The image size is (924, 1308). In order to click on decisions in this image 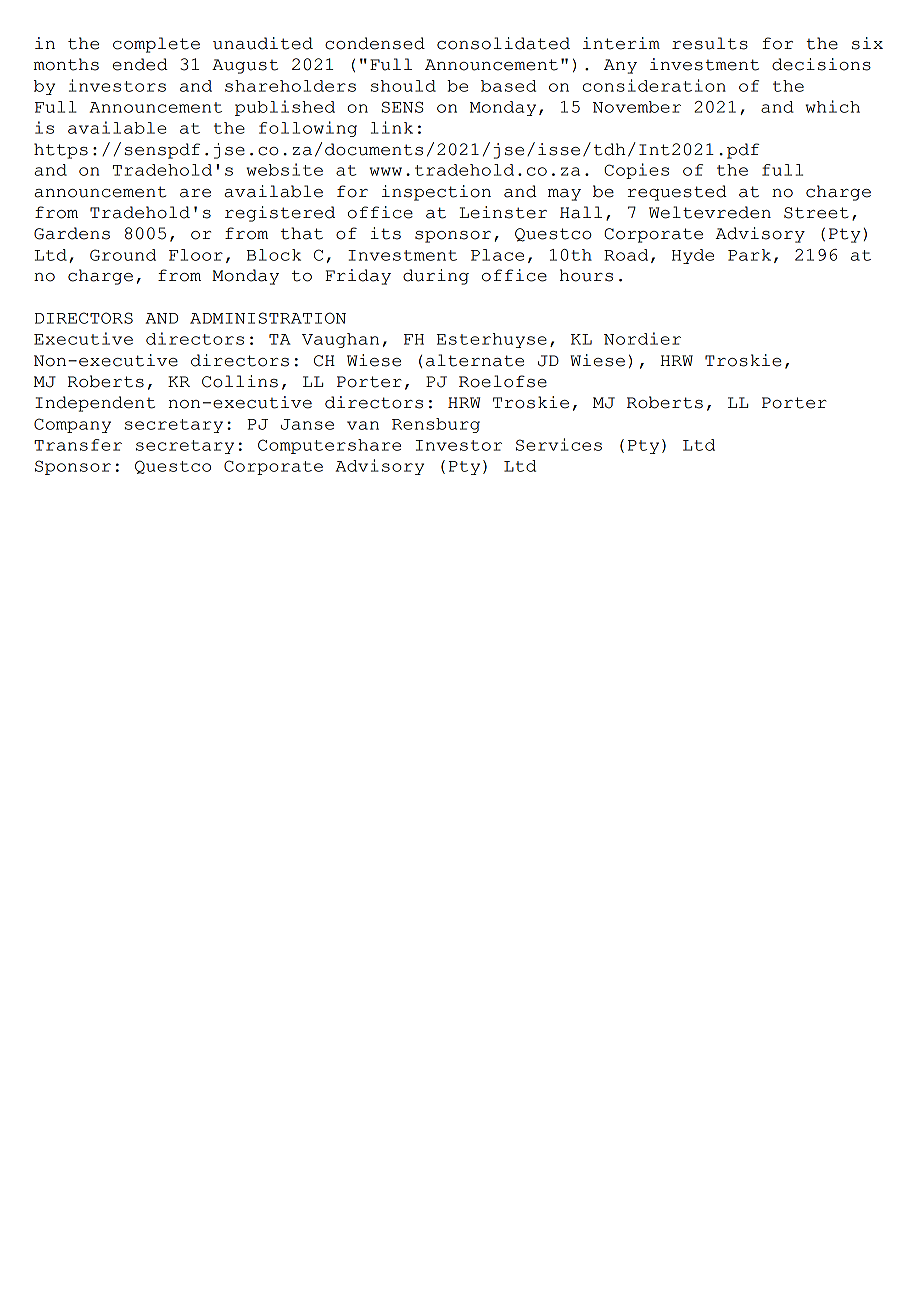, I will do `click(821, 64)`.
